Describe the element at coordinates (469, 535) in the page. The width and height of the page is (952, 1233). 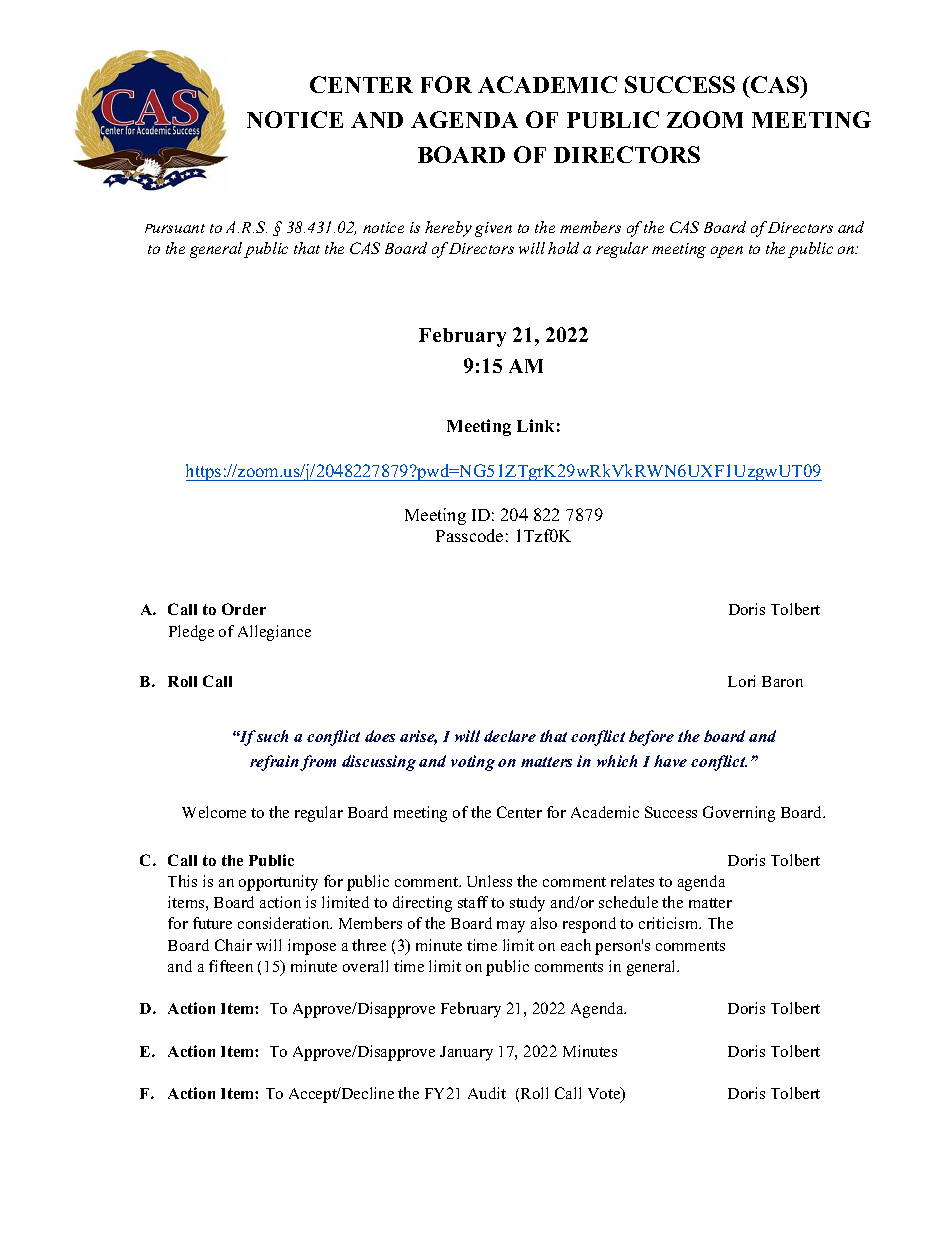
I see `Passcode` at that location.
